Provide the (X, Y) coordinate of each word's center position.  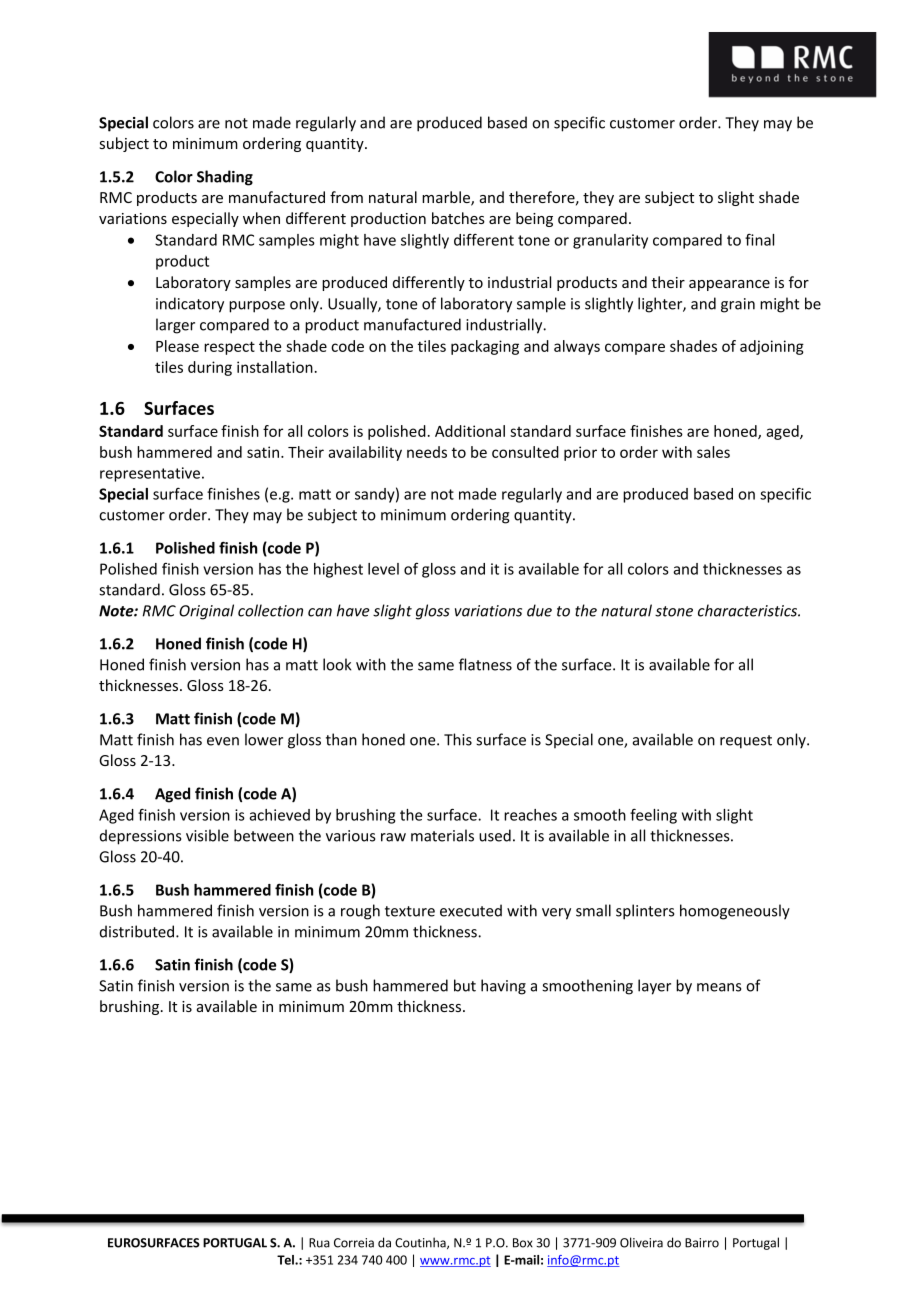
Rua (319, 1243)
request (746, 742)
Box (523, 1243)
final (759, 239)
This (458, 739)
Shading (225, 178)
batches (458, 218)
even (223, 741)
